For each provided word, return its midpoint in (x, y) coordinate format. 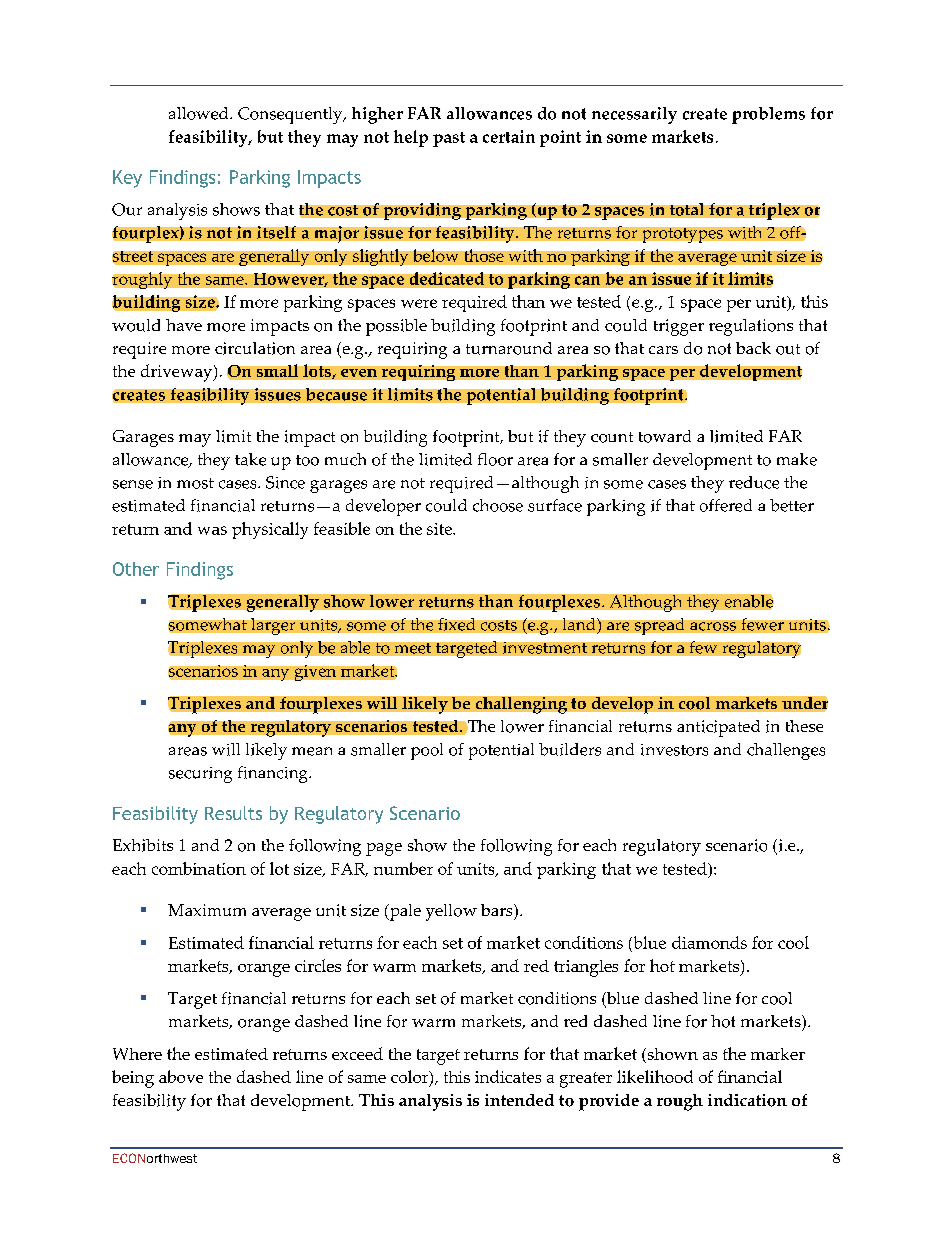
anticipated (718, 728)
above (181, 1076)
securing (200, 775)
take (250, 459)
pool (427, 751)
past (449, 139)
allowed (200, 113)
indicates (508, 1076)
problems (768, 115)
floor (495, 459)
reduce (754, 482)
